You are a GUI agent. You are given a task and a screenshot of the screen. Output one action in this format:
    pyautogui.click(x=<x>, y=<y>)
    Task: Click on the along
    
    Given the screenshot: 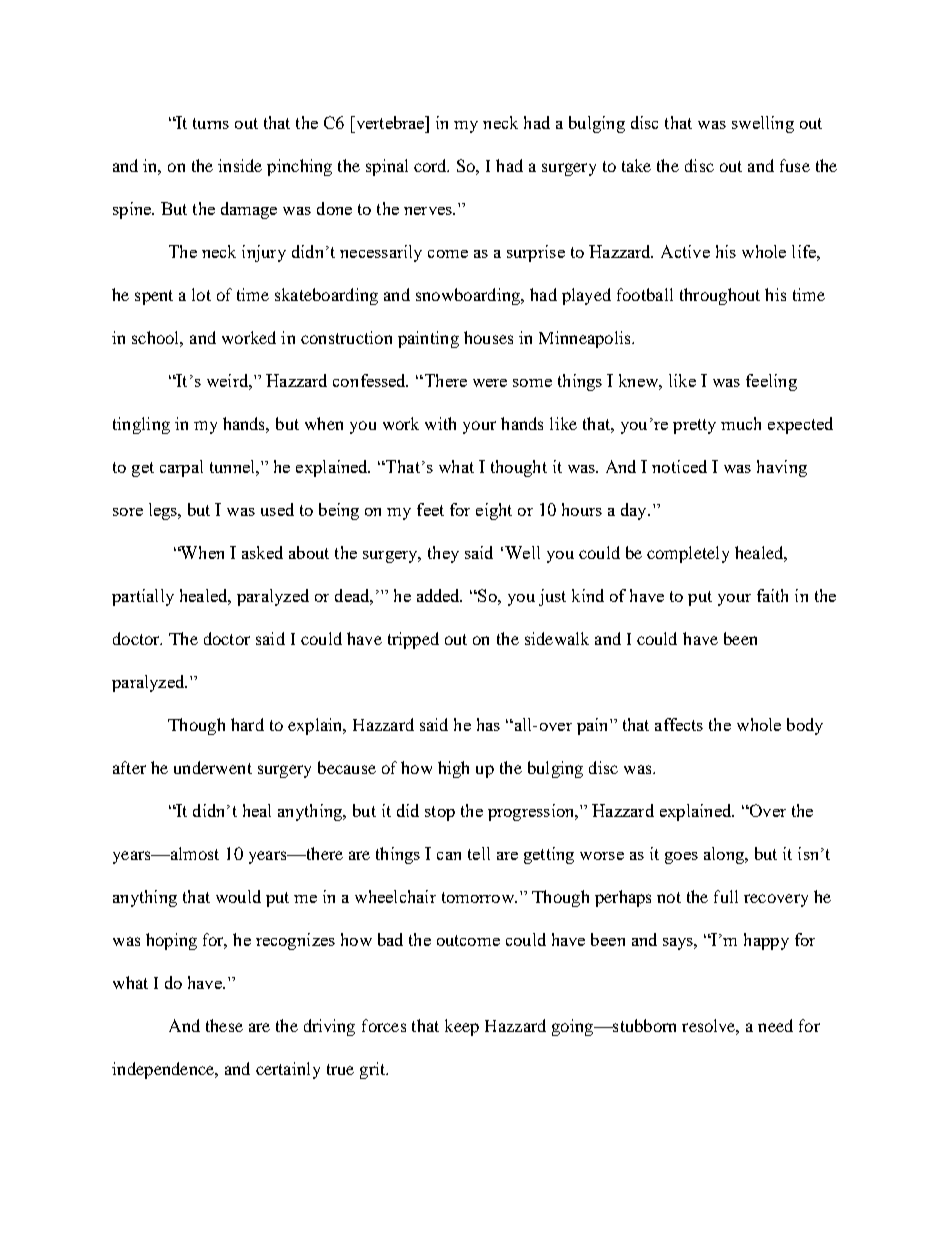 What is the action you would take?
    pyautogui.click(x=725, y=855)
